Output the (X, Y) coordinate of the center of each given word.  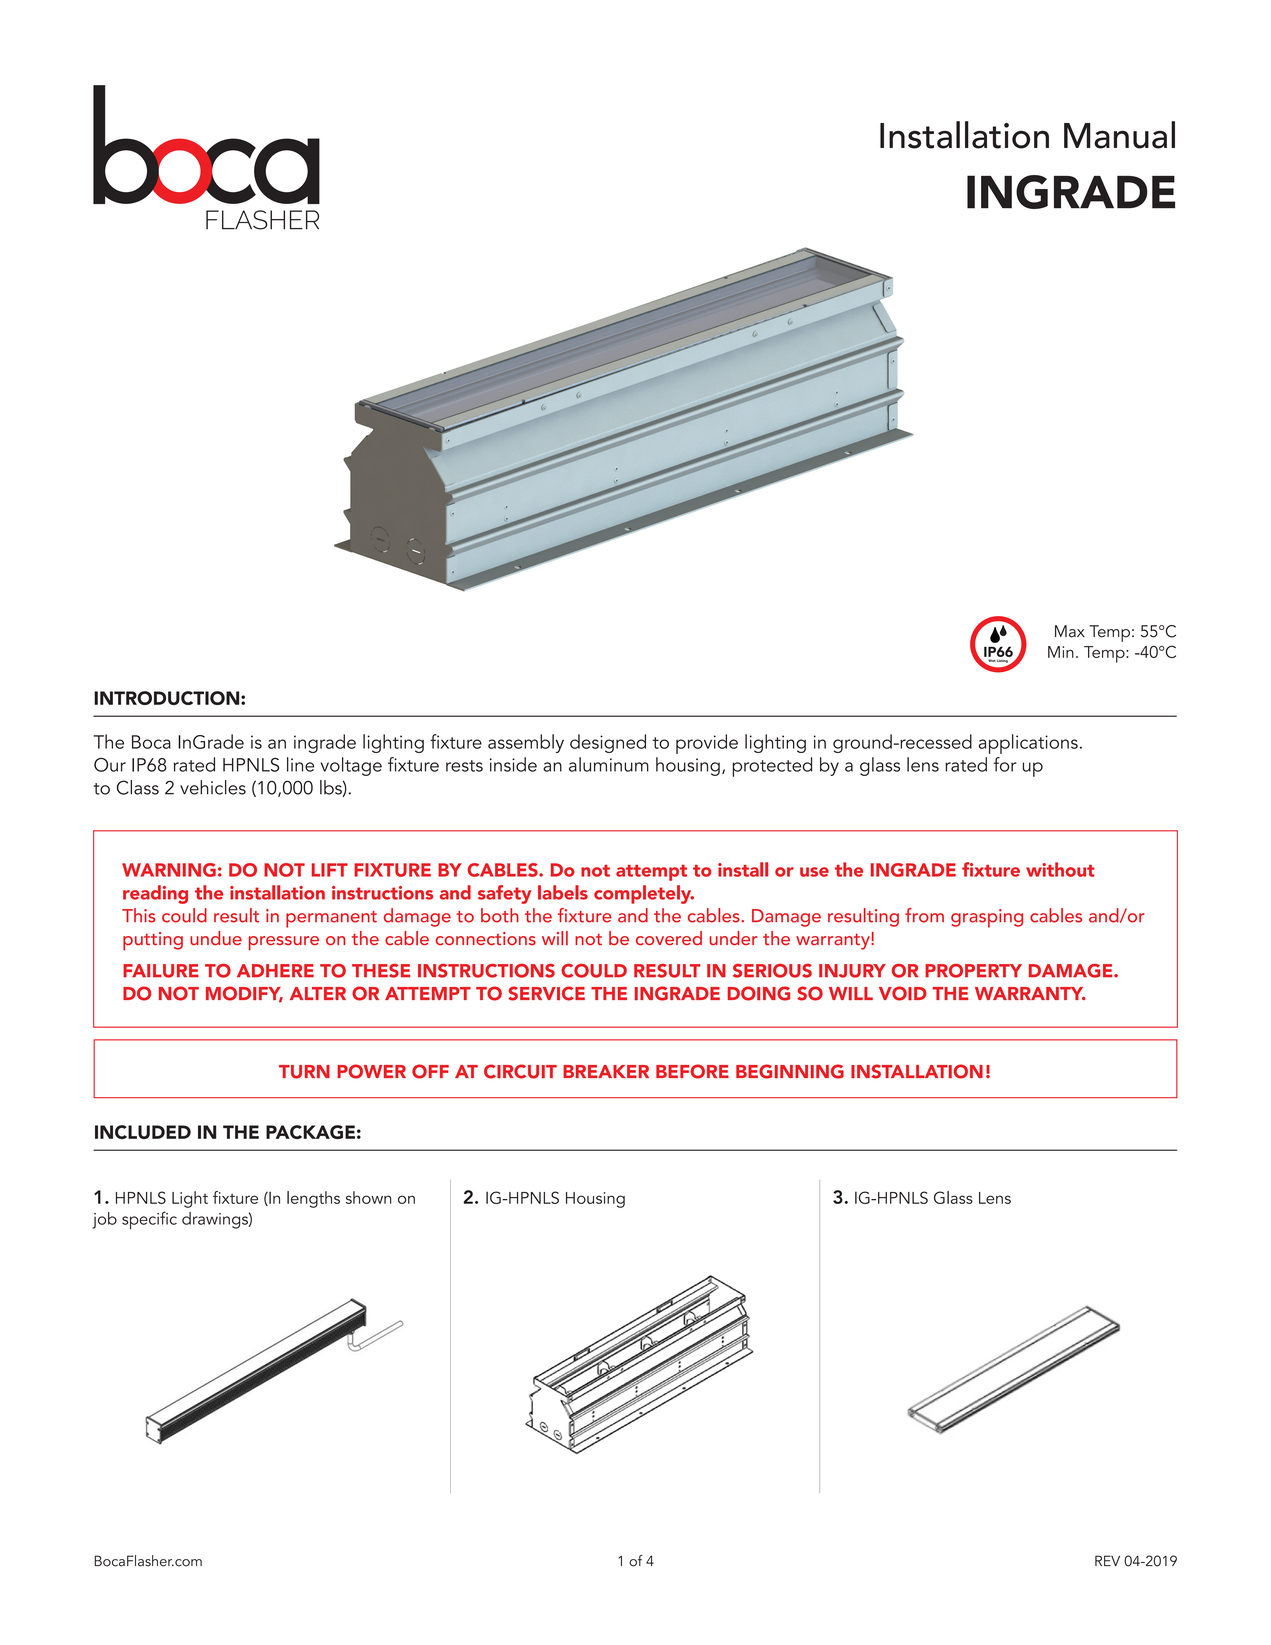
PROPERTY (973, 971)
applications (1028, 744)
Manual (1119, 135)
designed (608, 743)
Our (110, 765)
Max (1070, 631)
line (300, 764)
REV (1107, 1560)
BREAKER (606, 1071)
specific (149, 1220)
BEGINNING (790, 1071)
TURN (304, 1072)
